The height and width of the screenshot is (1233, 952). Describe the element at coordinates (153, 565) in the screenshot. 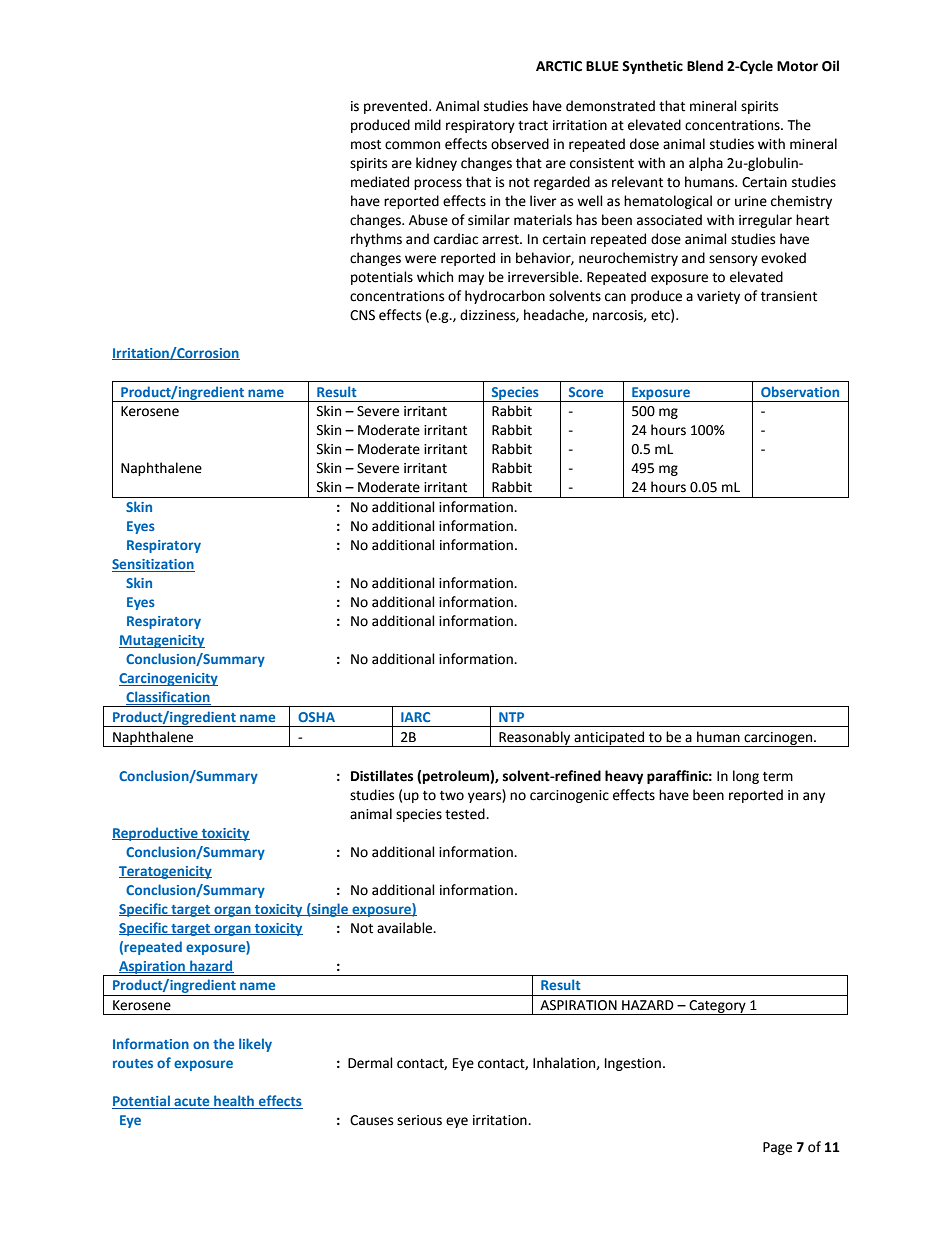

I see `Sensitization` at that location.
